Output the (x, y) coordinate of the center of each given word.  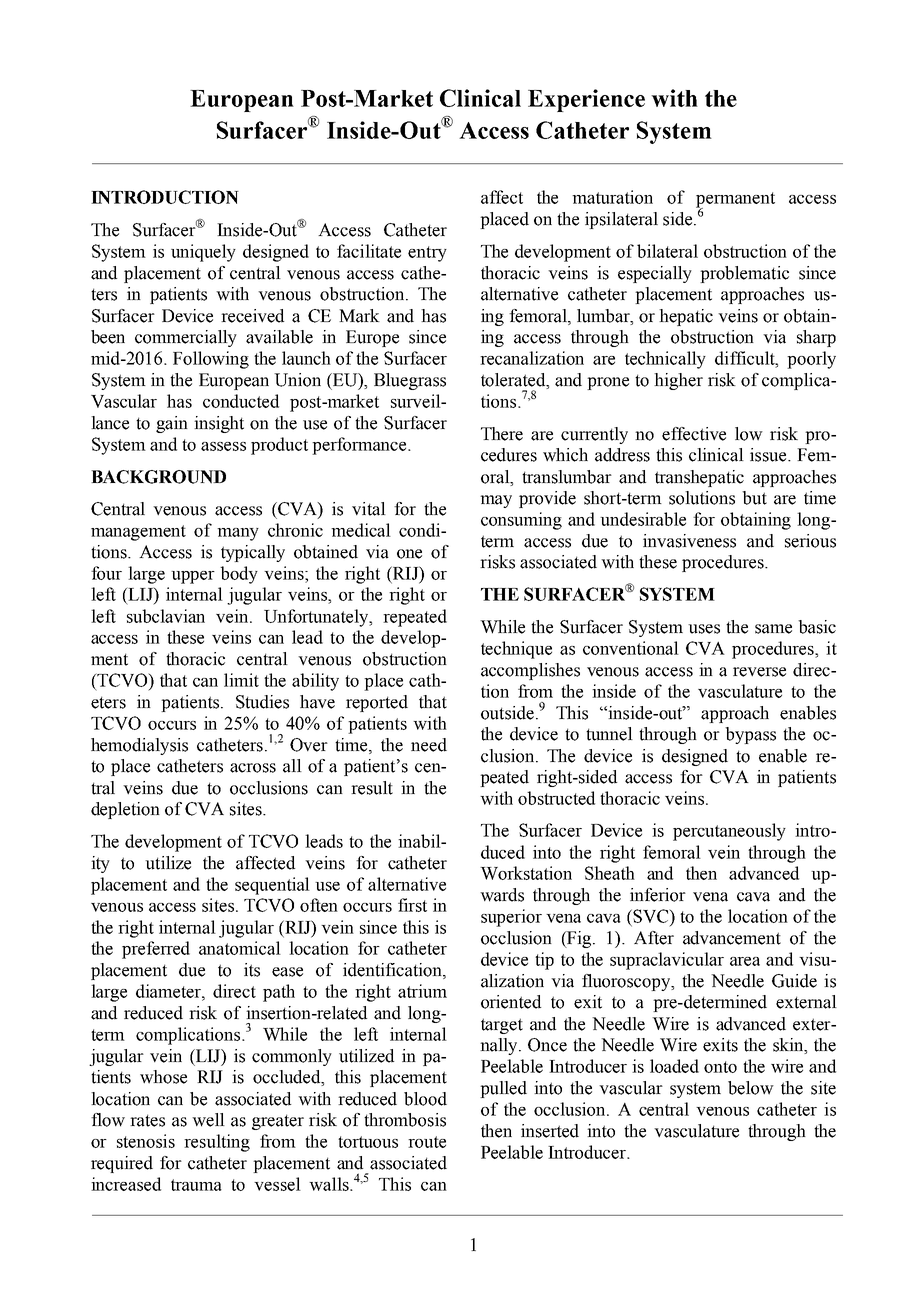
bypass (750, 735)
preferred (156, 950)
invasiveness (689, 541)
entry (427, 254)
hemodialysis (139, 746)
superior (511, 918)
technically (665, 360)
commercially (186, 338)
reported (377, 703)
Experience (586, 100)
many (238, 534)
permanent (735, 201)
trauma (196, 1185)
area (745, 961)
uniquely (203, 253)
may (496, 501)
